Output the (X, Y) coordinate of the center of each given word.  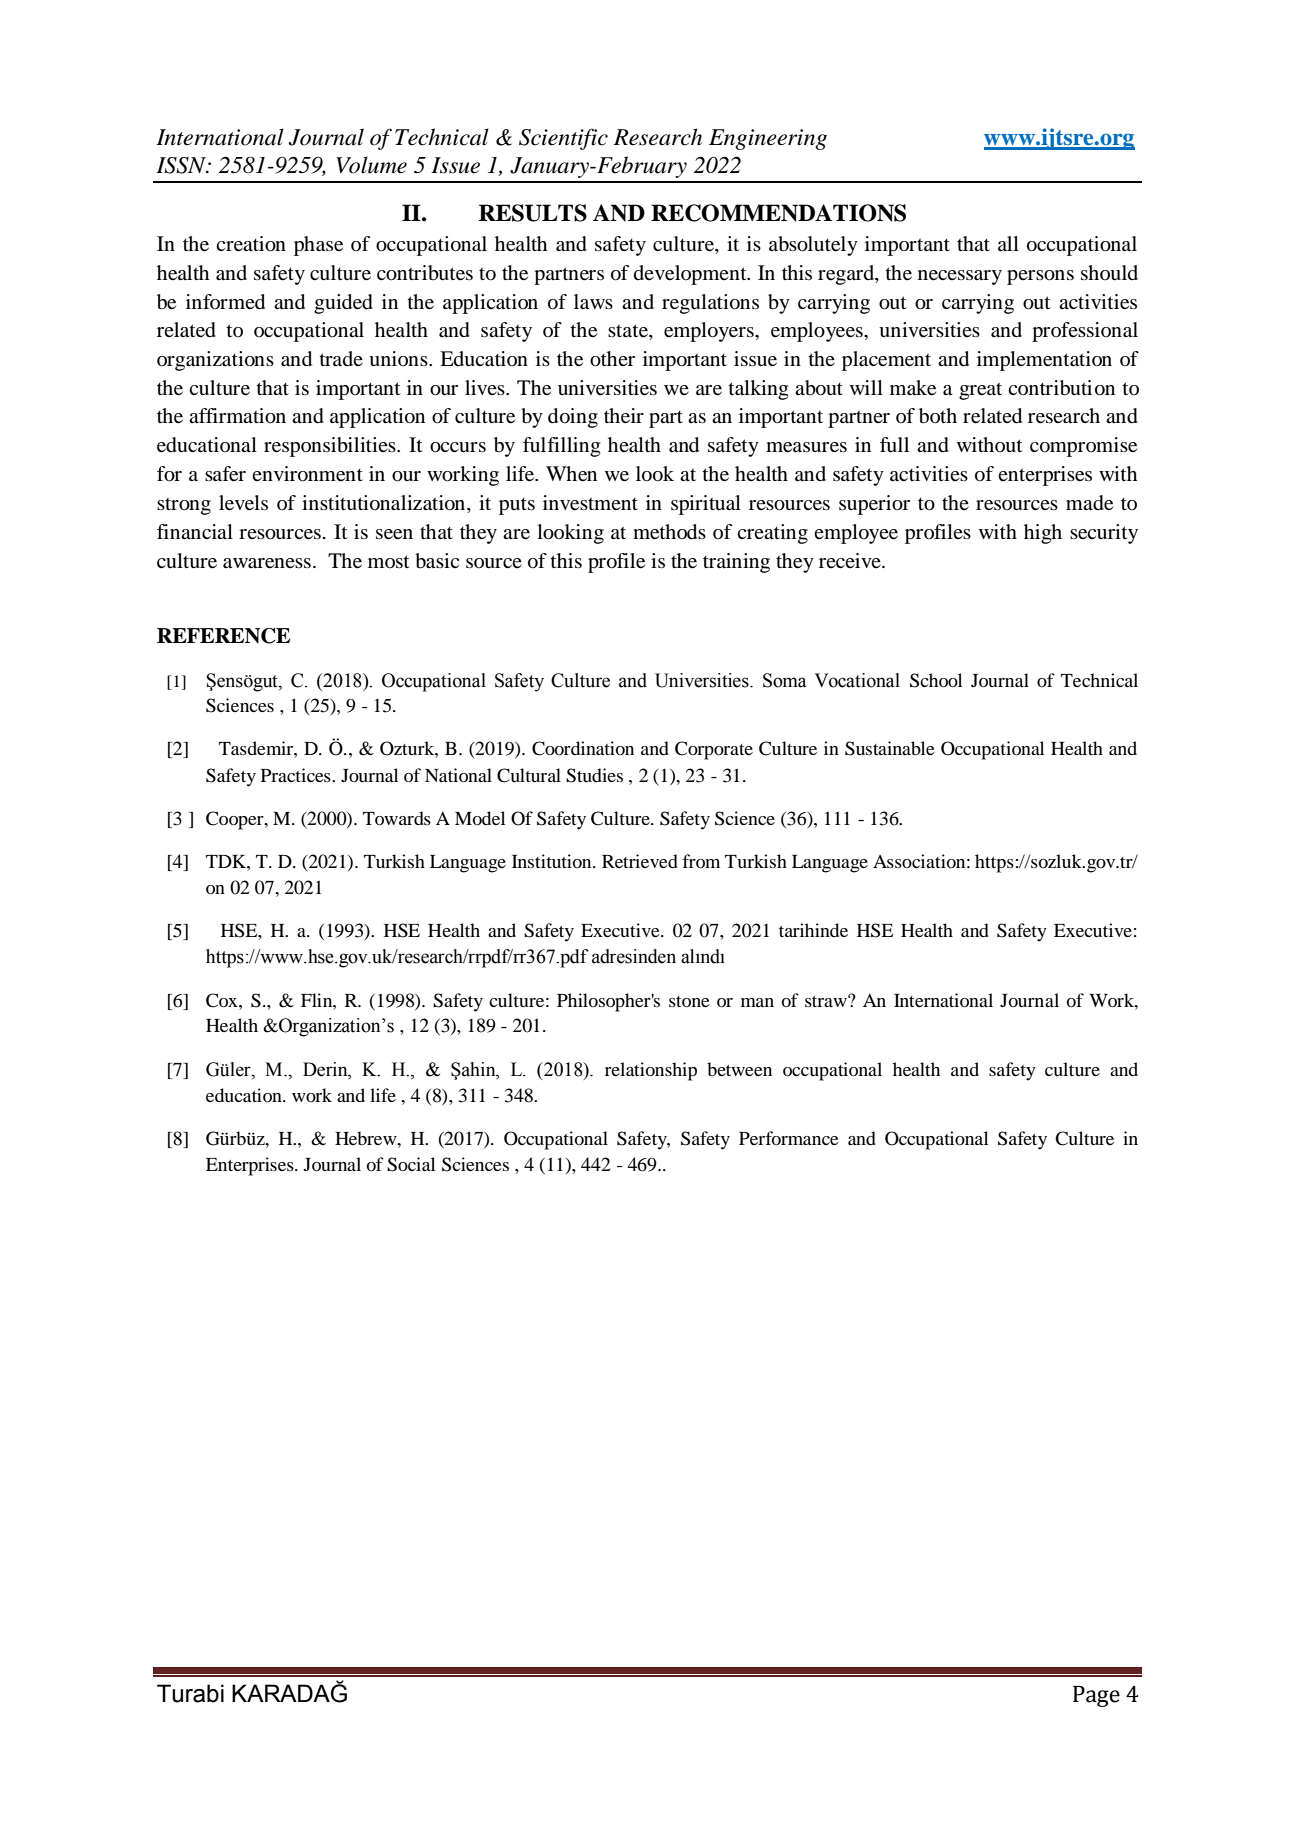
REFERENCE (223, 636)
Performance (789, 1138)
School (936, 680)
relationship (651, 1071)
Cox (223, 1000)
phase (318, 246)
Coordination (583, 748)
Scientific (563, 139)
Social (411, 1164)
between (739, 1069)
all (1008, 243)
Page (1096, 1696)
